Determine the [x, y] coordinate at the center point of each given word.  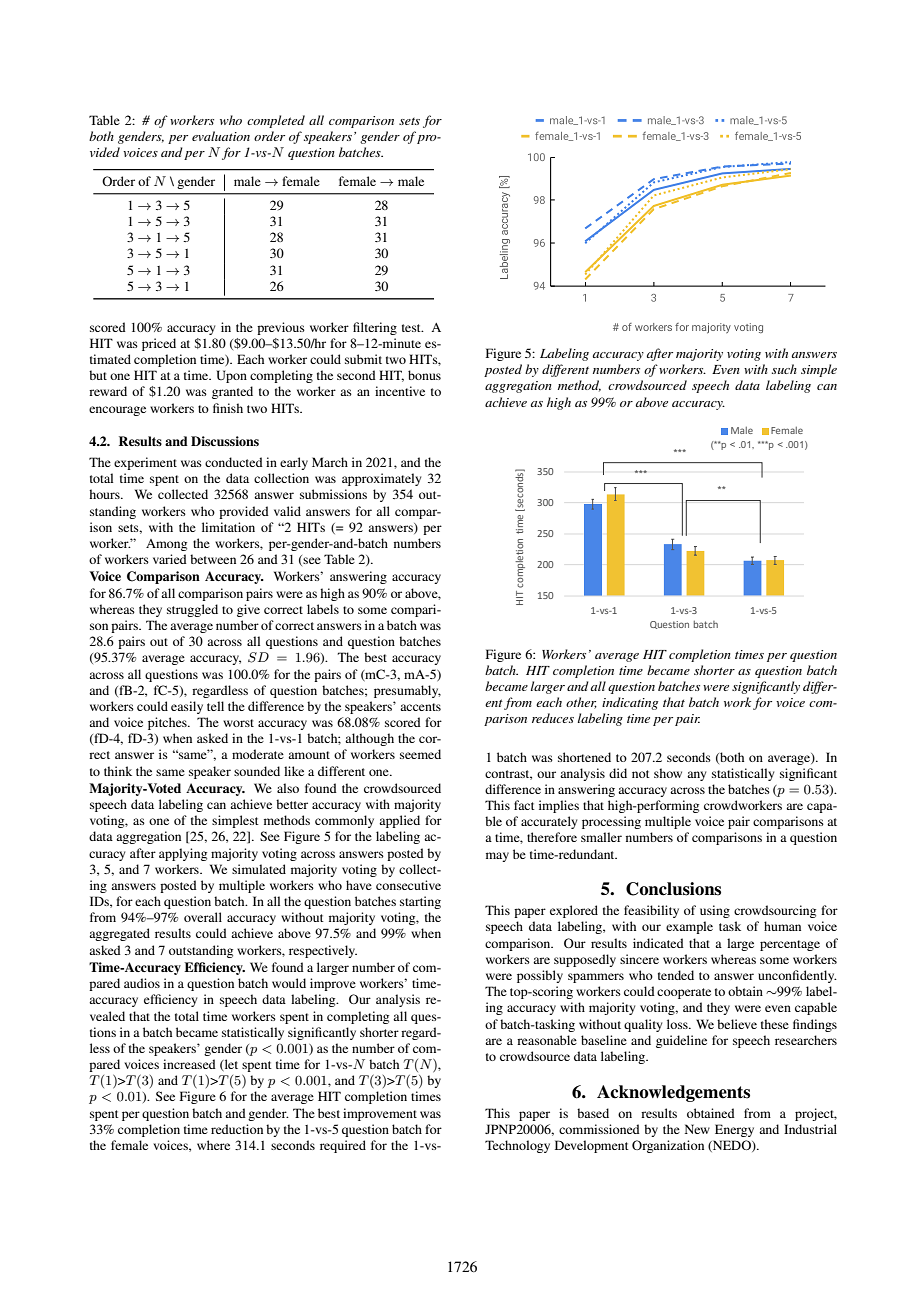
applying [183, 854]
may [497, 857]
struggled [192, 610]
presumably [407, 691]
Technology [517, 1146]
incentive [400, 391]
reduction [237, 1129]
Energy [734, 1130]
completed [276, 121]
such [784, 369]
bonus [424, 375]
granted [232, 392]
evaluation [221, 136]
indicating [630, 703]
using [715, 911]
